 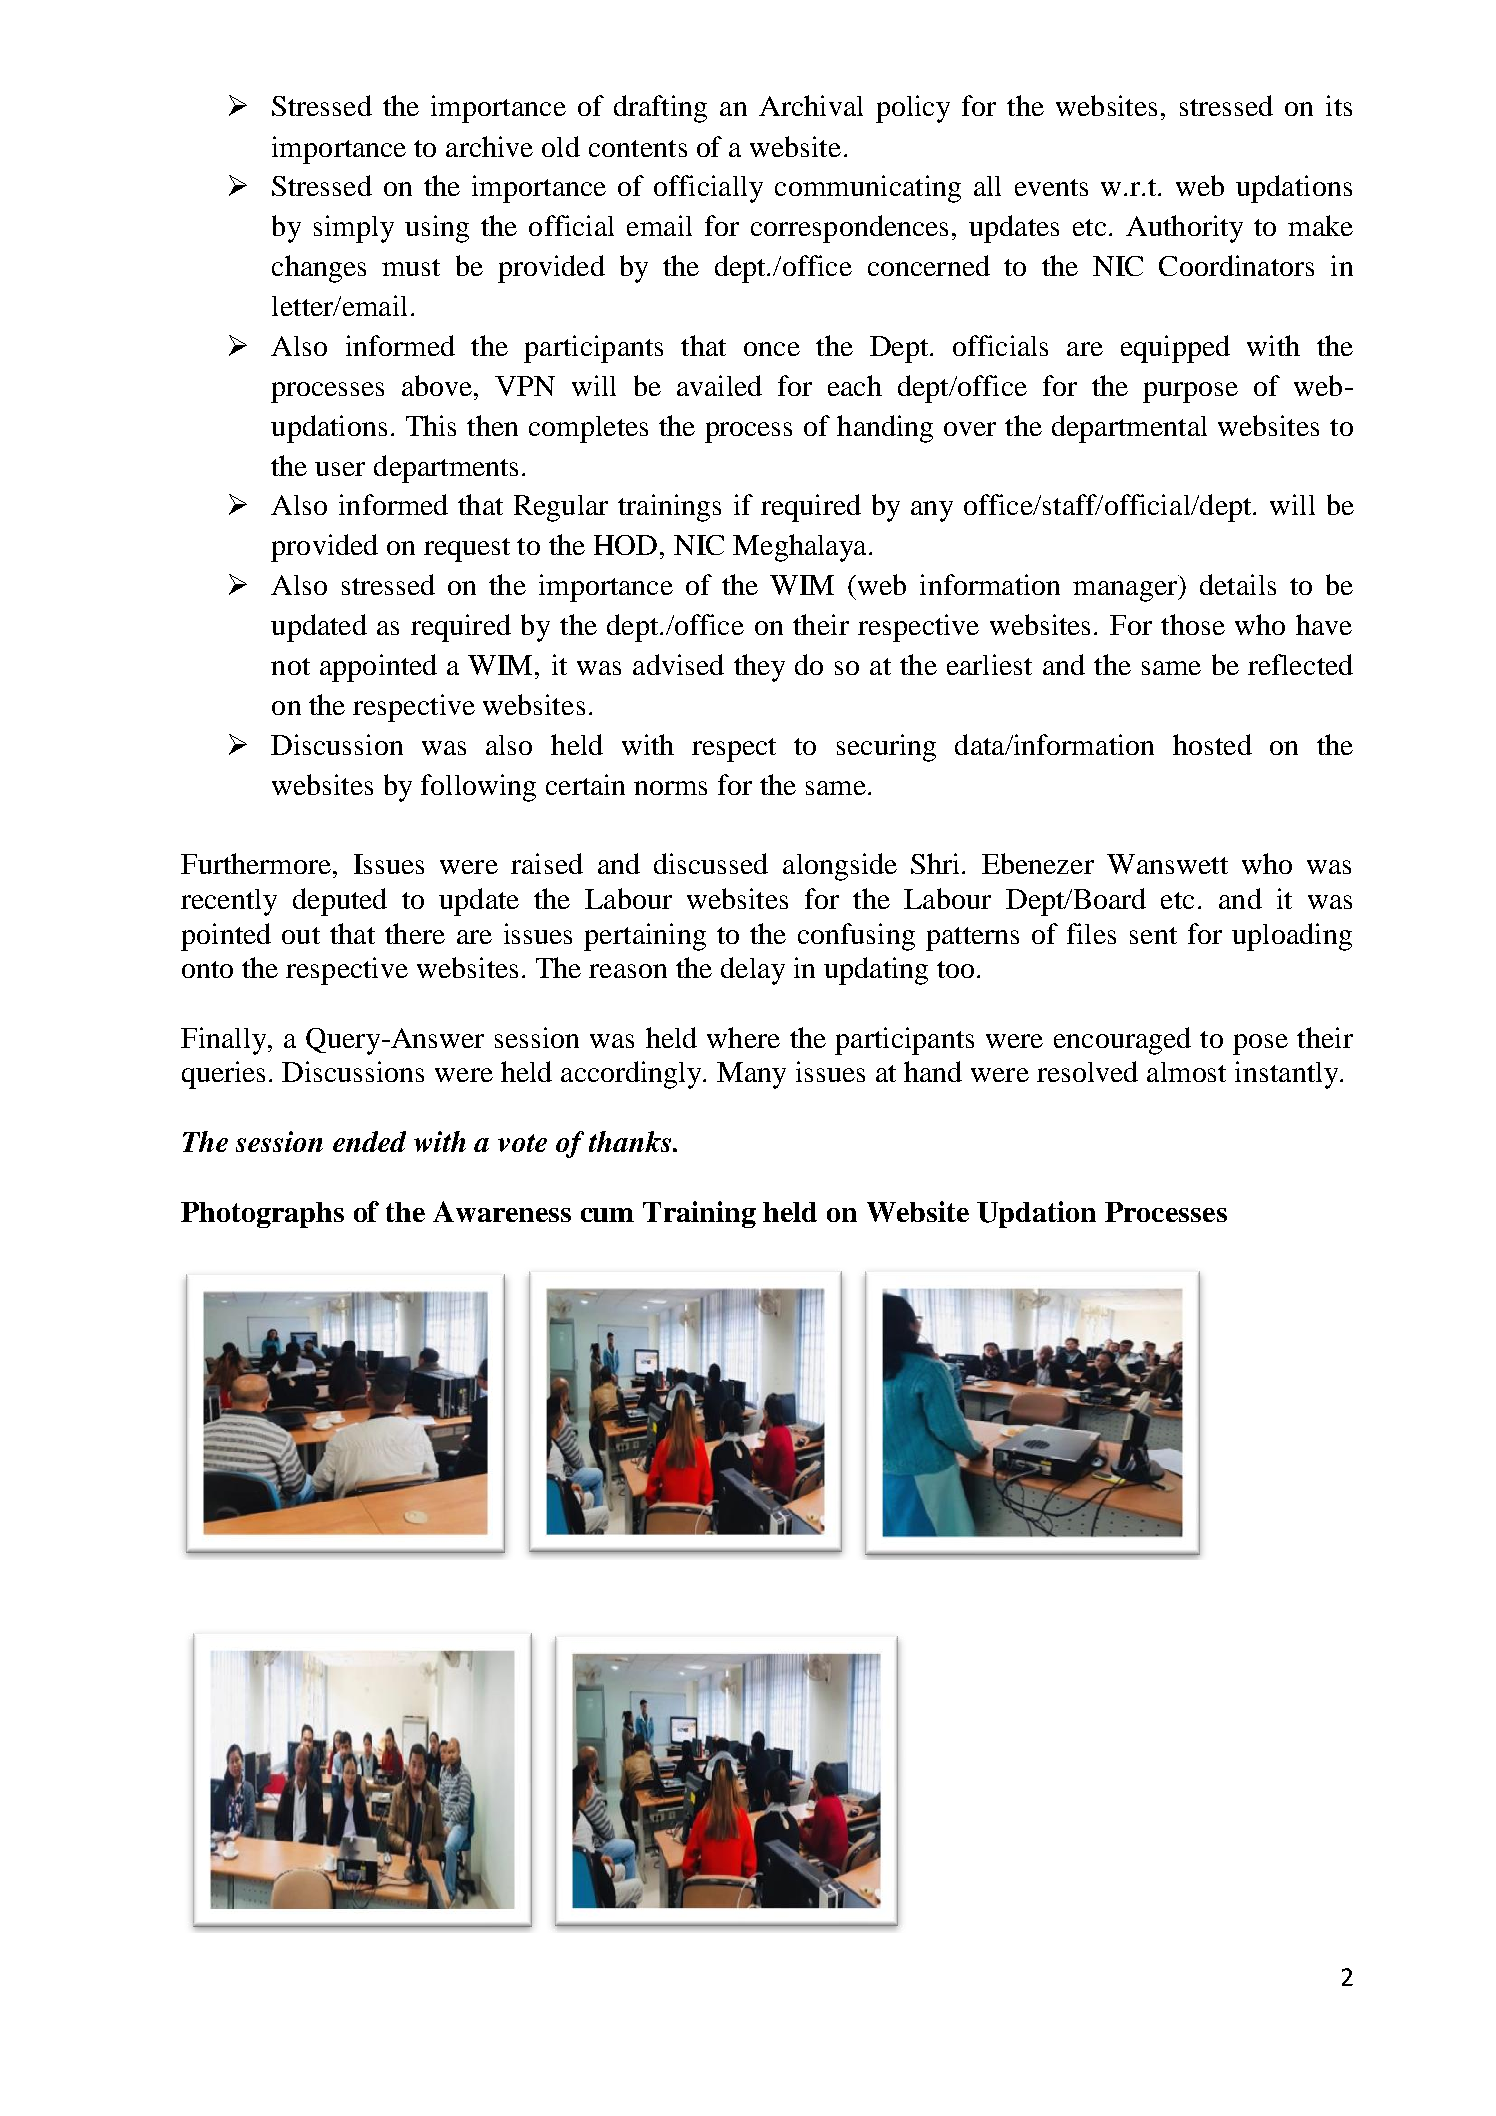 I want to click on archive, so click(x=489, y=146).
